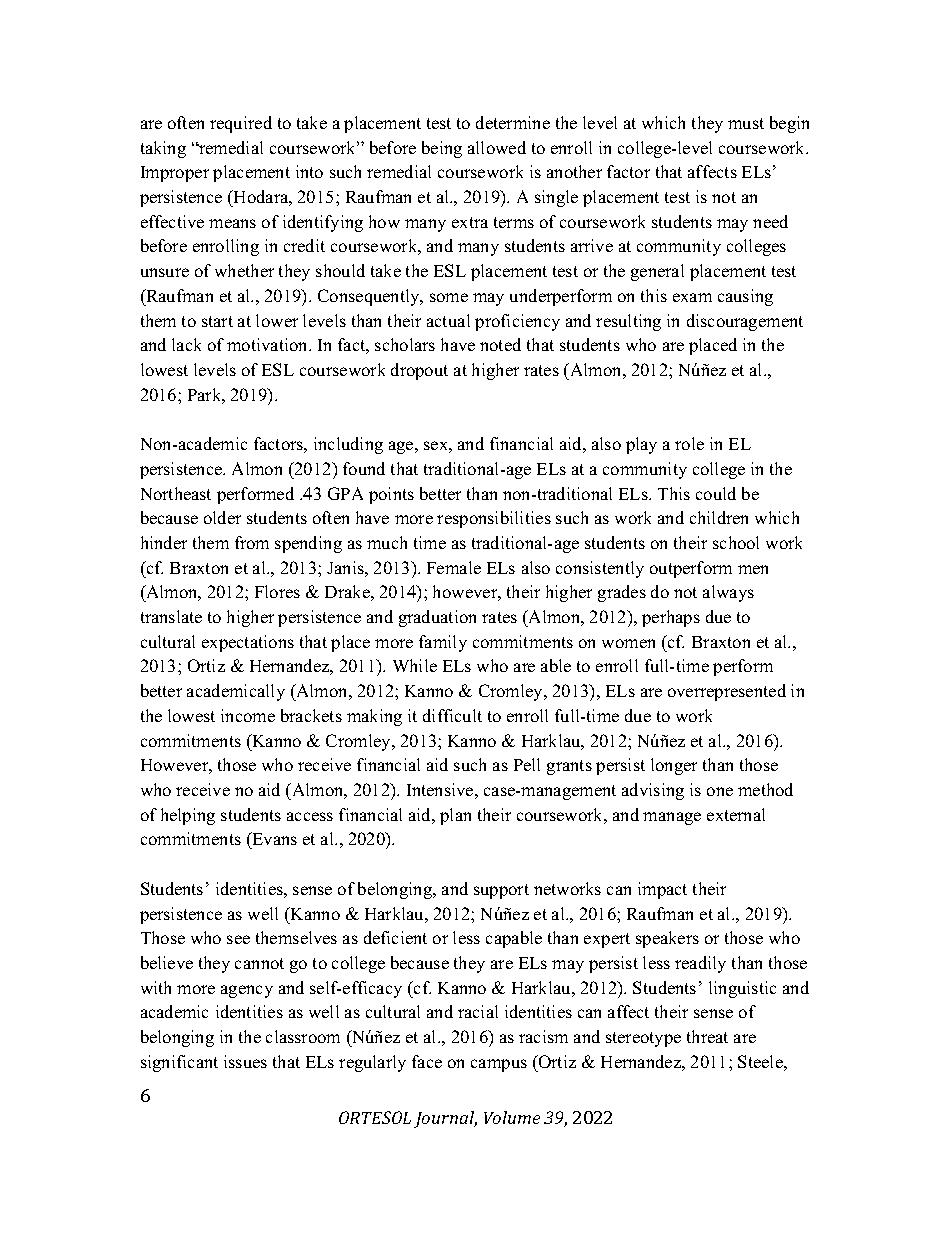 This screenshot has width=952, height=1233. Describe the element at coordinates (728, 593) in the screenshot. I see `always` at that location.
